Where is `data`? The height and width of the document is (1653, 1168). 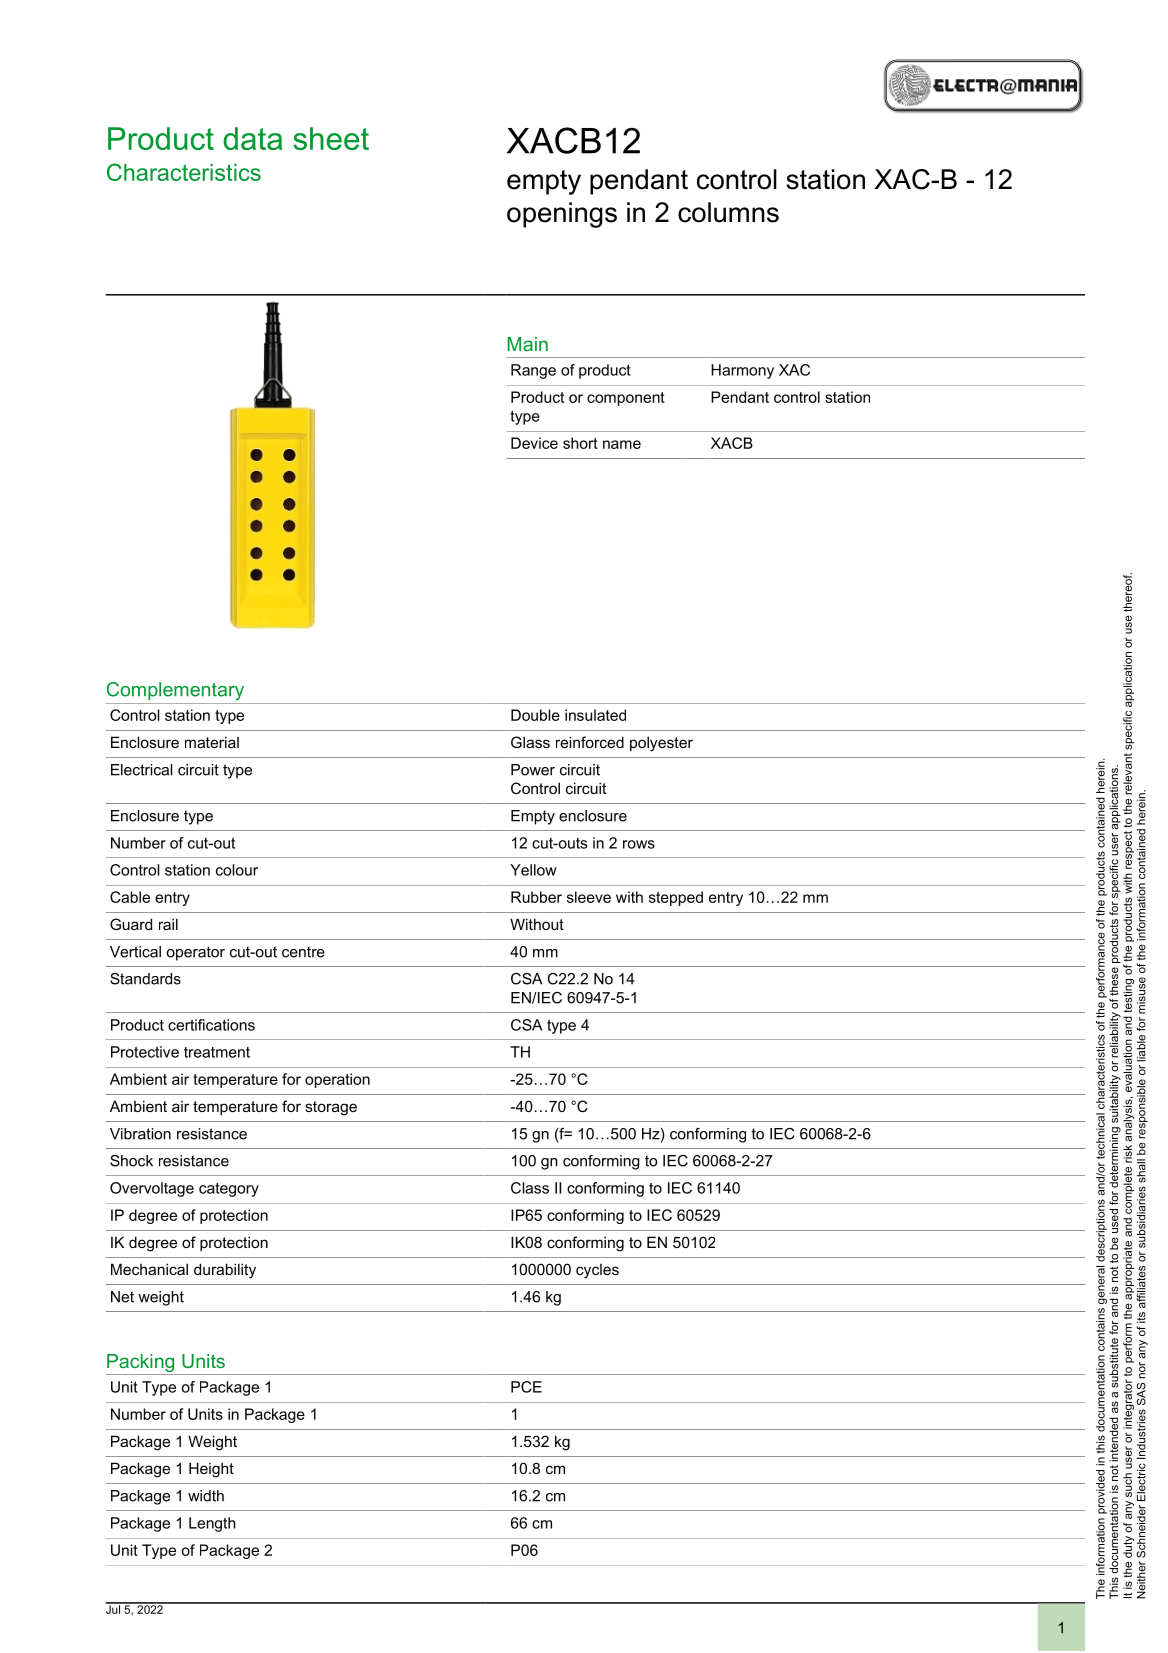 data is located at coordinates (252, 138).
